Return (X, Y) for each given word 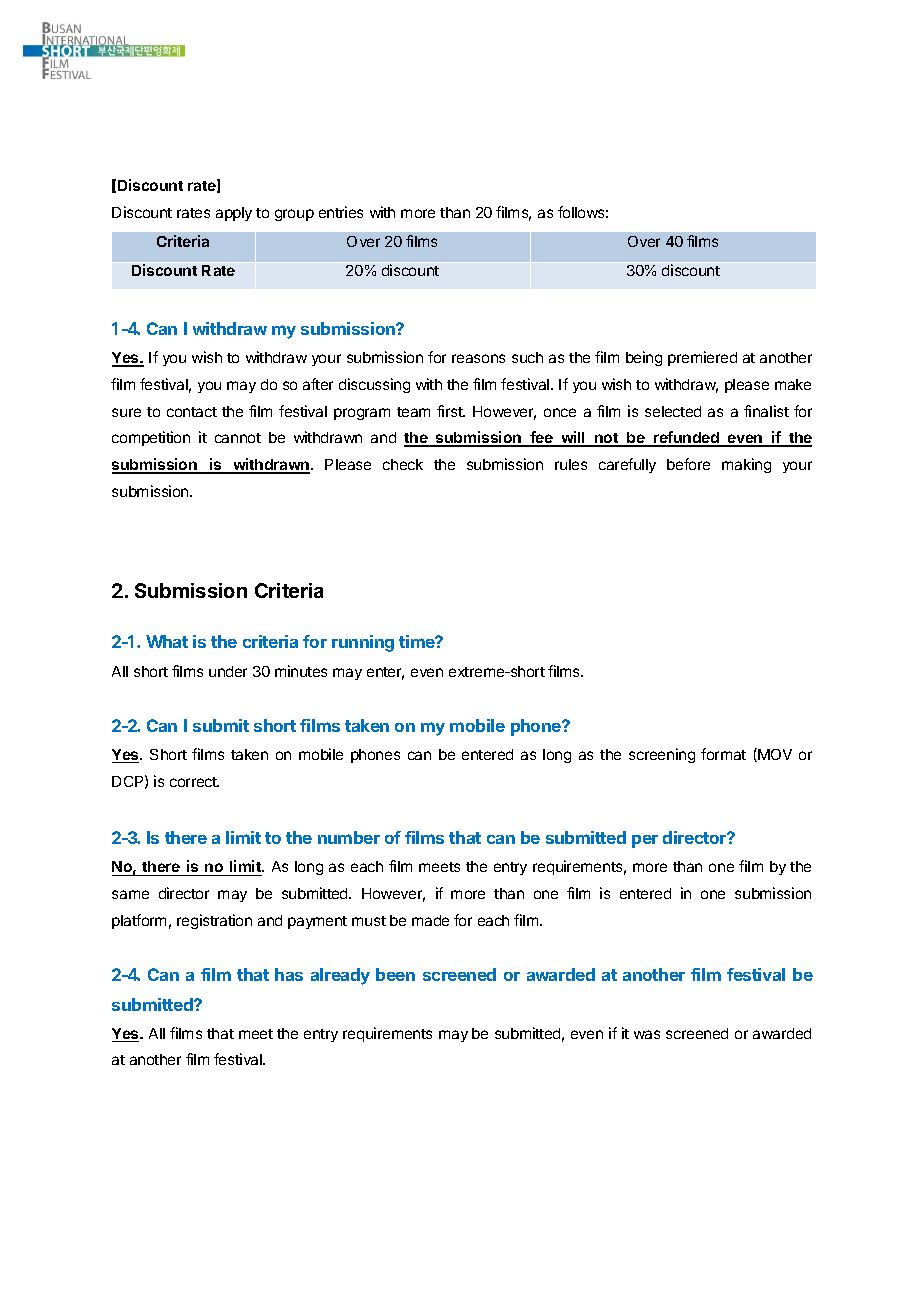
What (167, 641)
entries (341, 212)
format (723, 754)
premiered (702, 358)
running (363, 643)
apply (234, 214)
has (289, 974)
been (395, 974)
